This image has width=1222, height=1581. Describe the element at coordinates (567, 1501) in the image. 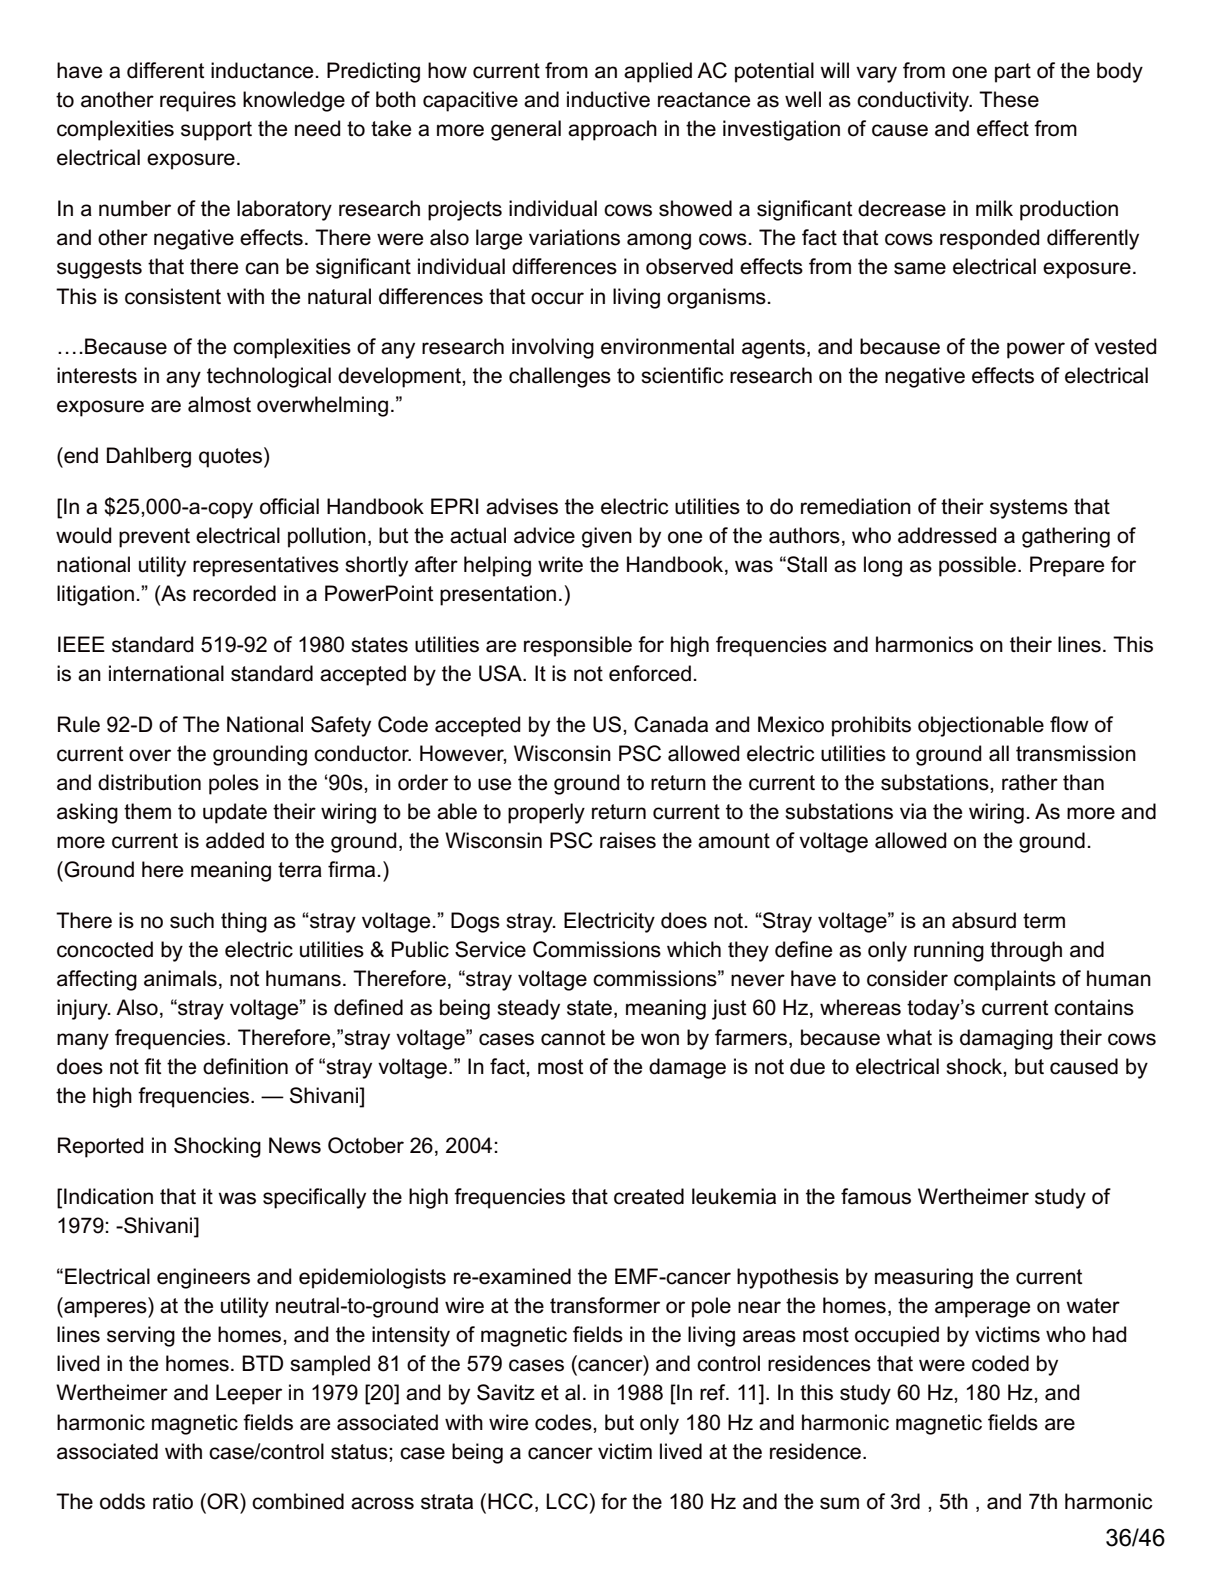

I see `LCC` at that location.
